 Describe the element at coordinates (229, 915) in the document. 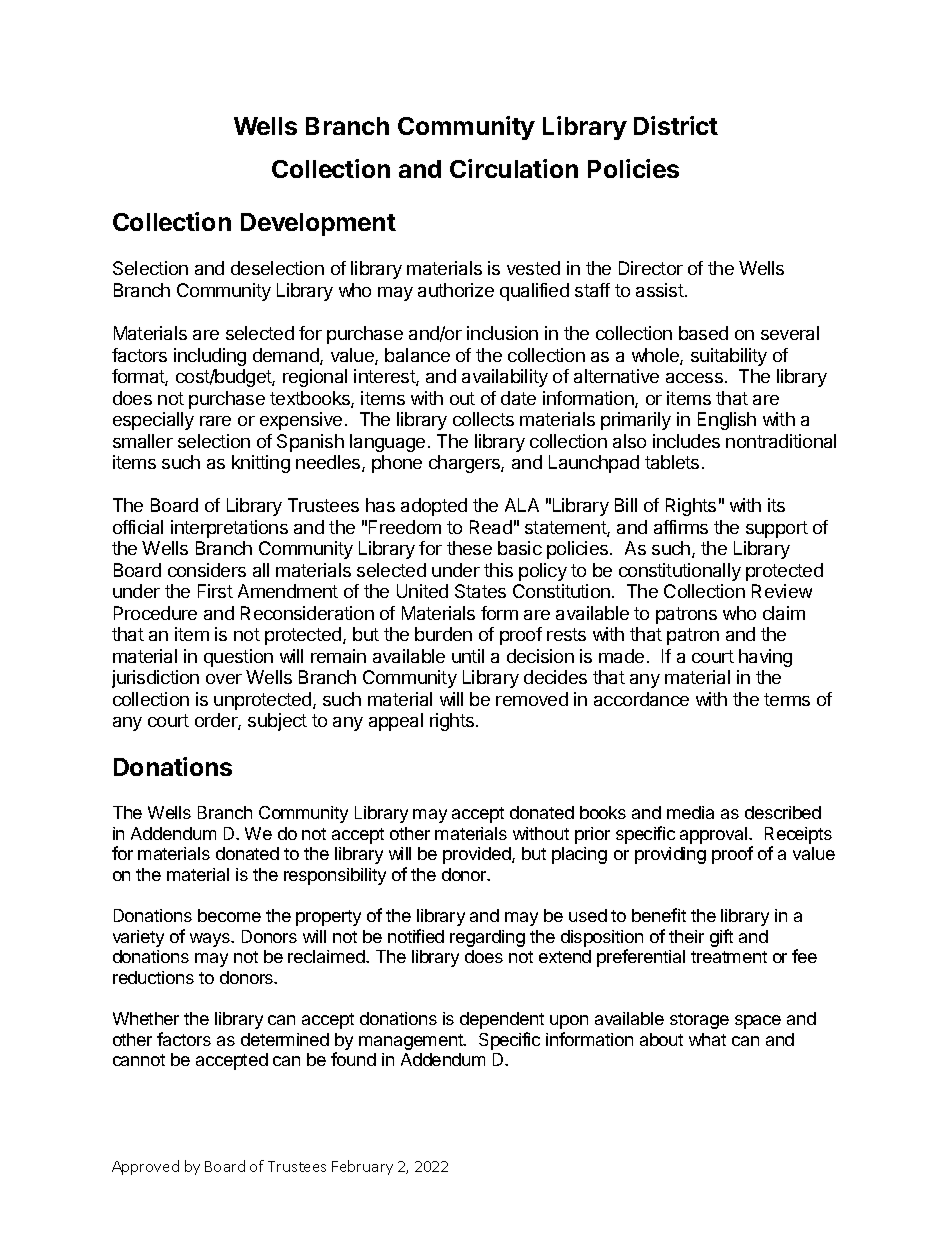

I see `become` at that location.
